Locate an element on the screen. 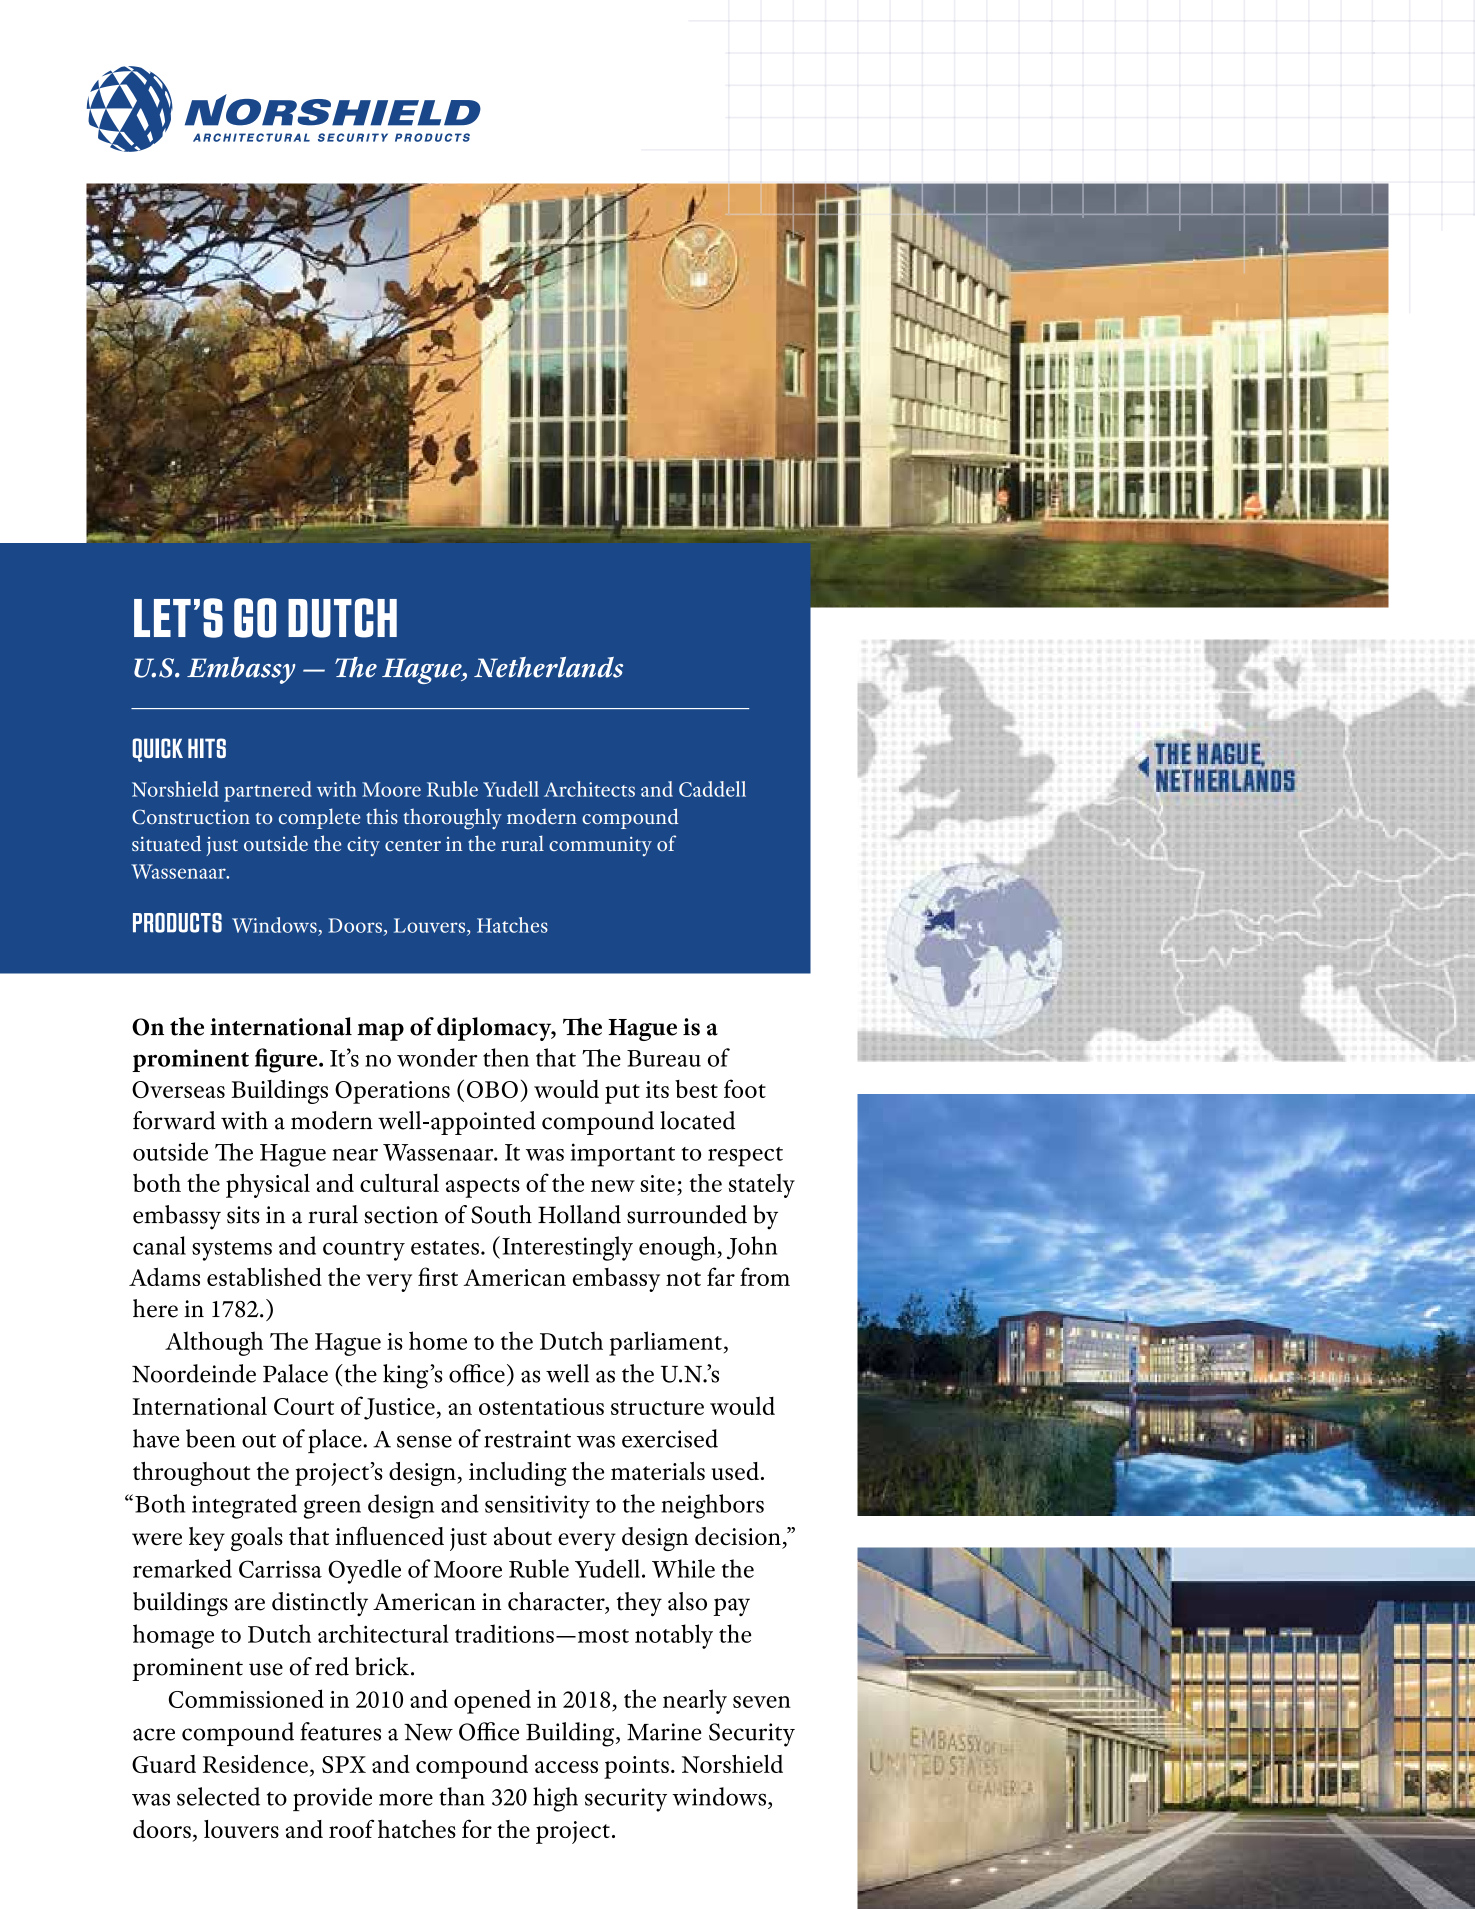 The image size is (1475, 1909). than is located at coordinates (462, 1796).
